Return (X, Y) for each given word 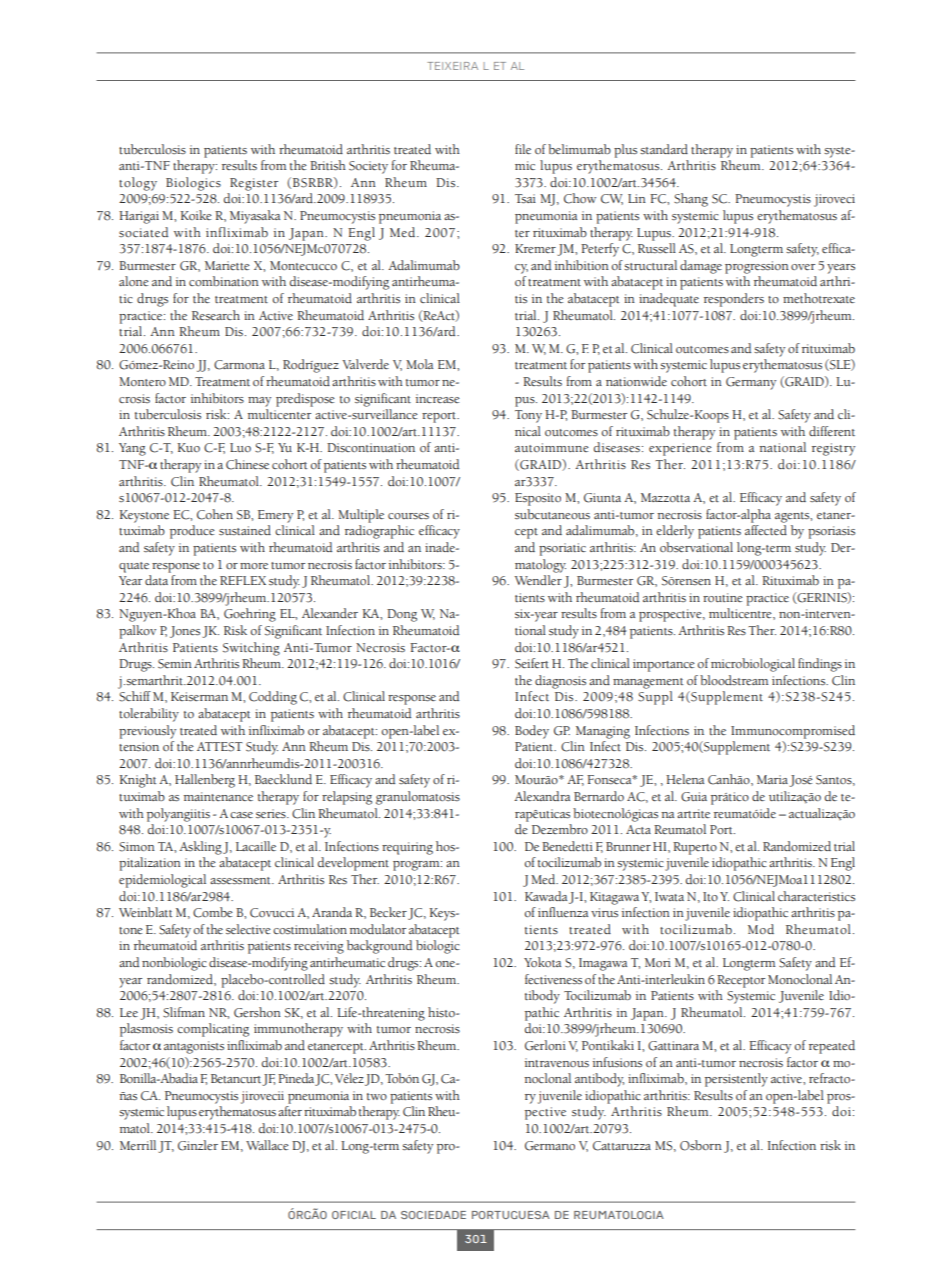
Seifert (532, 663)
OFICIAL (354, 1215)
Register (254, 184)
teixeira (452, 66)
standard (664, 149)
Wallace (267, 1145)
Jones (185, 632)
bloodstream (734, 680)
